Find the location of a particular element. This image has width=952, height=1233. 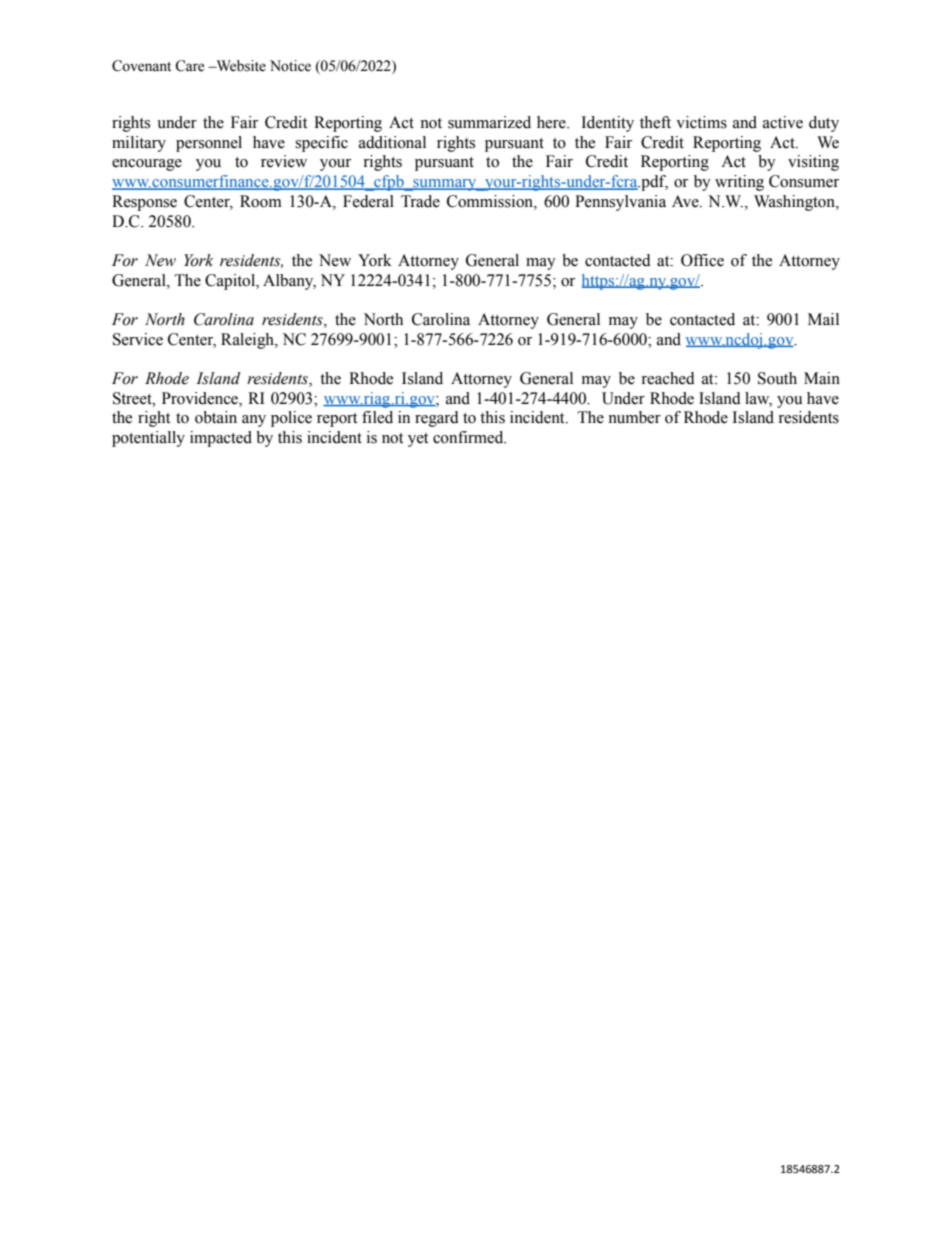

confirmed is located at coordinates (469, 437).
